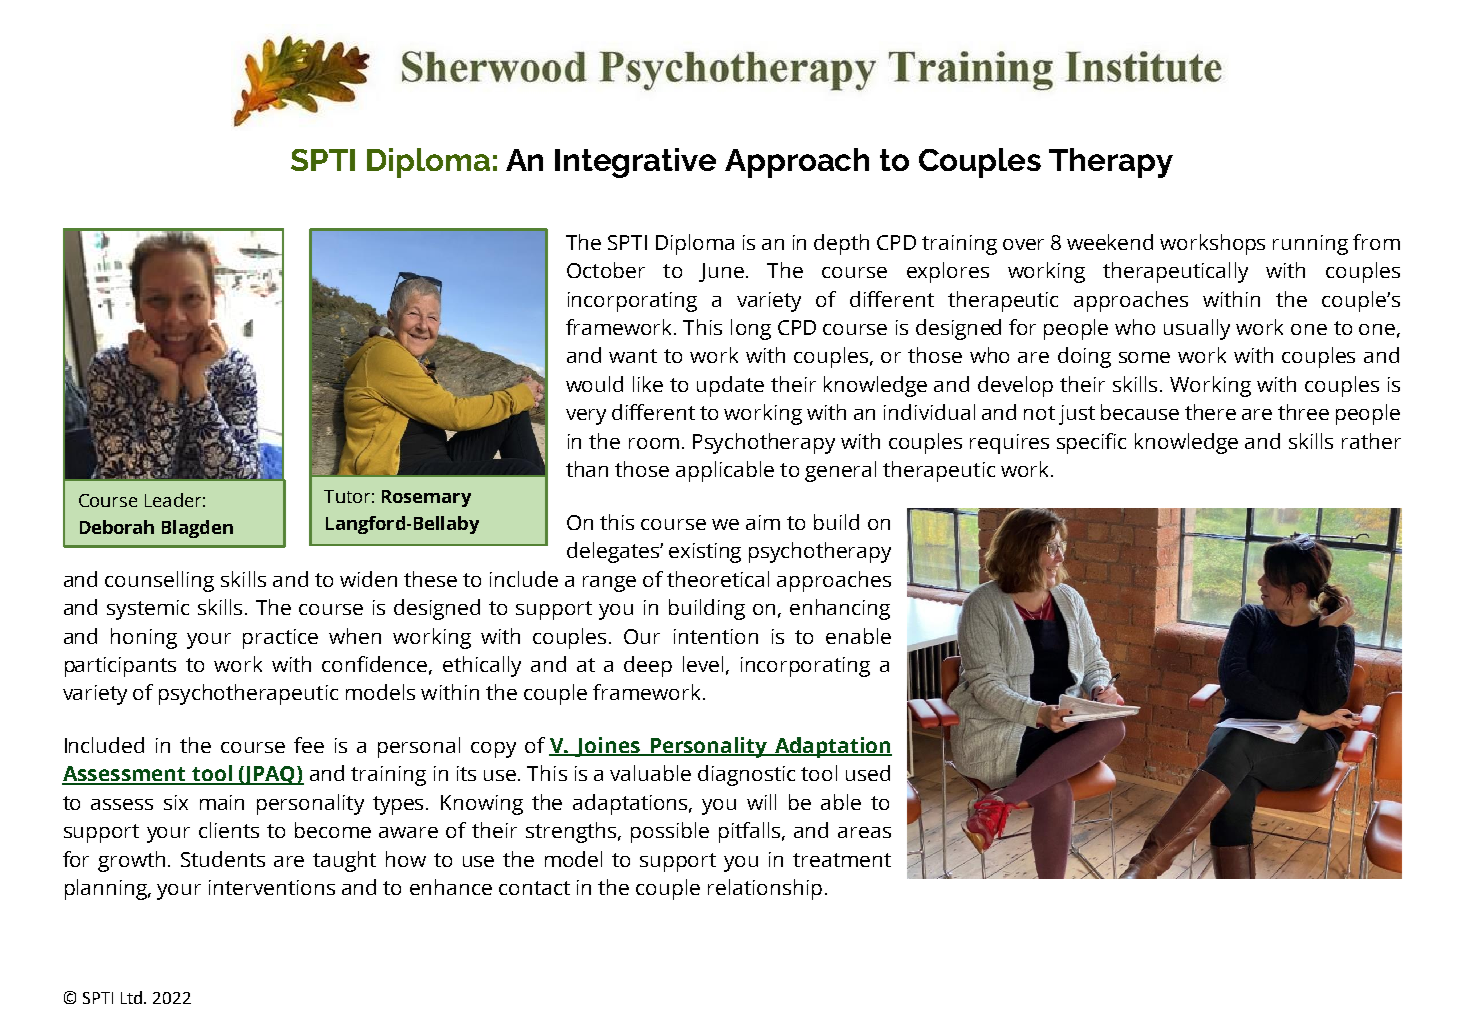  What do you see at coordinates (1310, 245) in the screenshot?
I see `running` at bounding box center [1310, 245].
